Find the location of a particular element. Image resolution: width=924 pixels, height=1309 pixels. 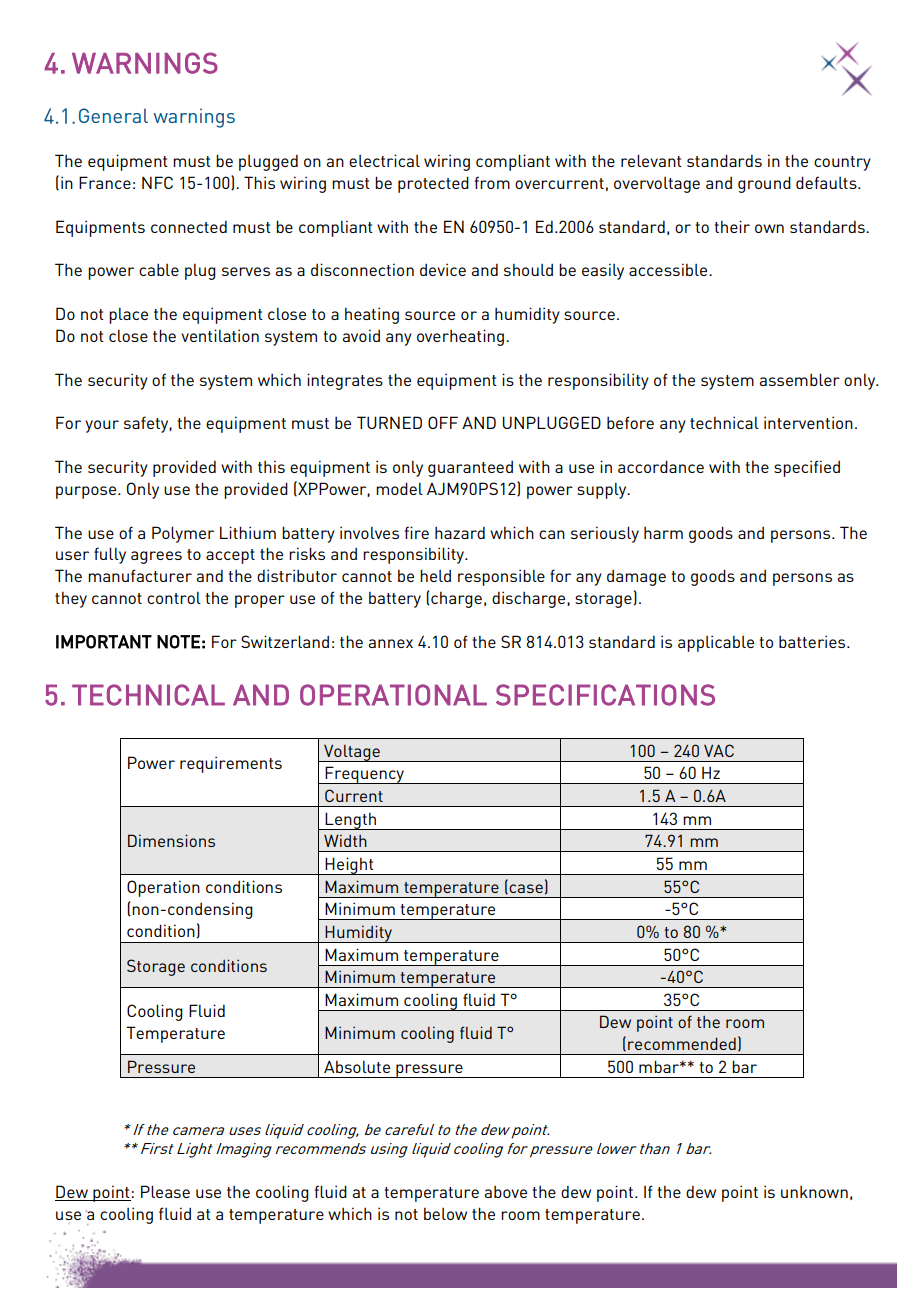

NOTE is located at coordinates (178, 642).
